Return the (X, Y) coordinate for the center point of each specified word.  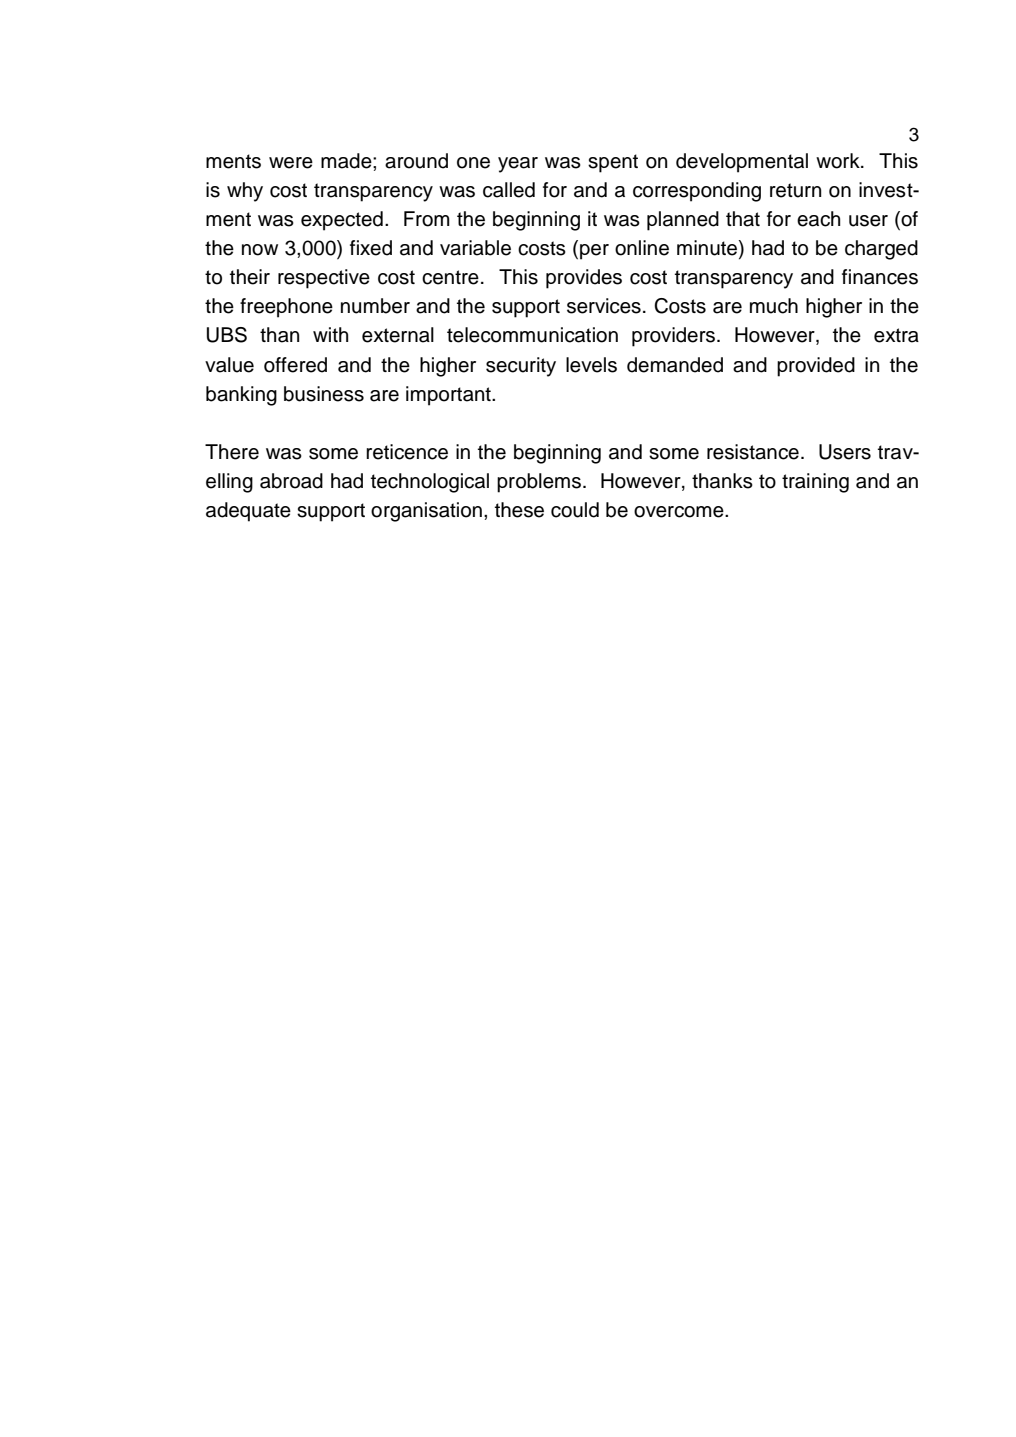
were (291, 163)
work (839, 161)
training (815, 483)
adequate (248, 512)
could (575, 510)
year (518, 165)
